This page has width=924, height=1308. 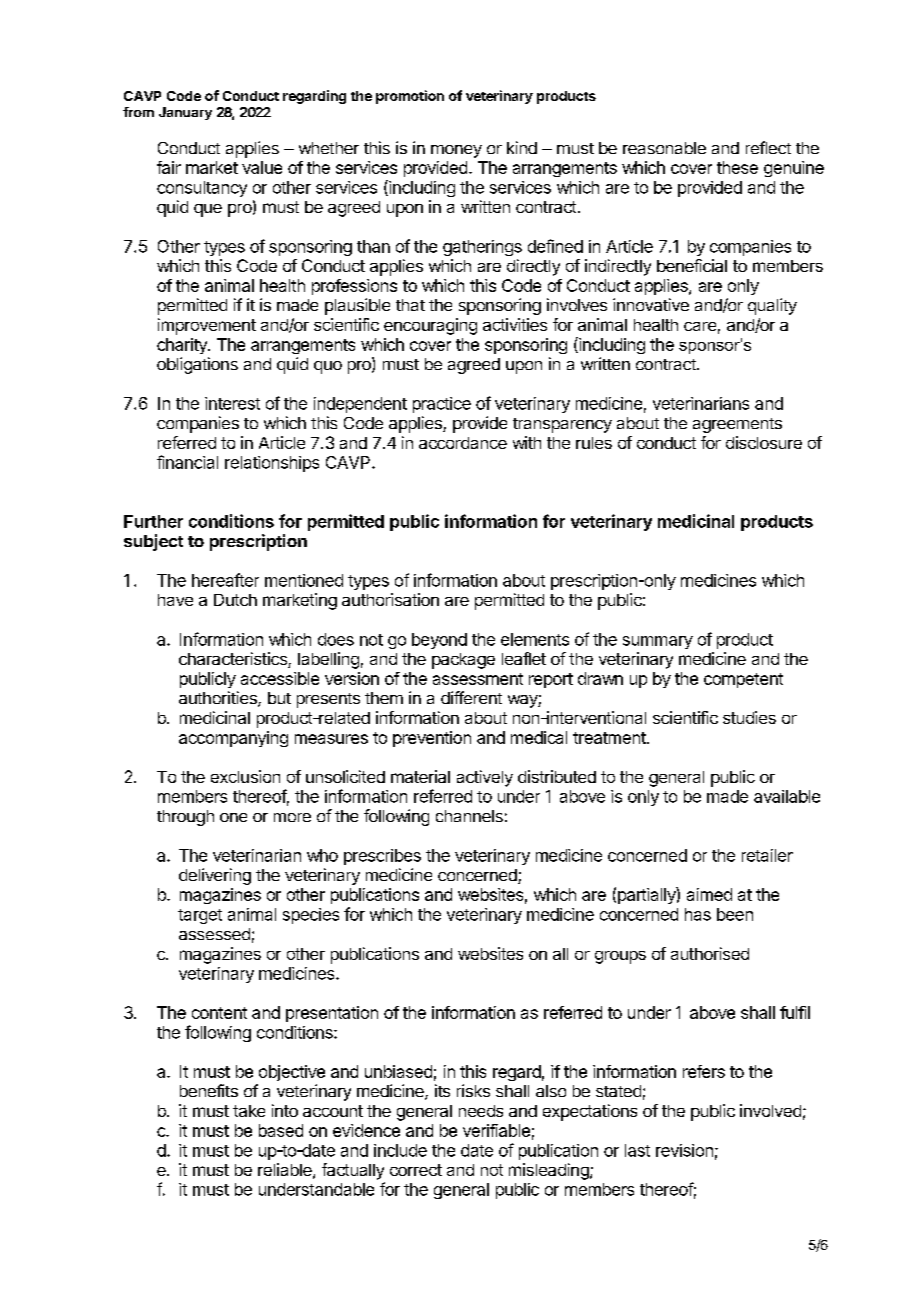 I want to click on these, so click(x=737, y=167).
